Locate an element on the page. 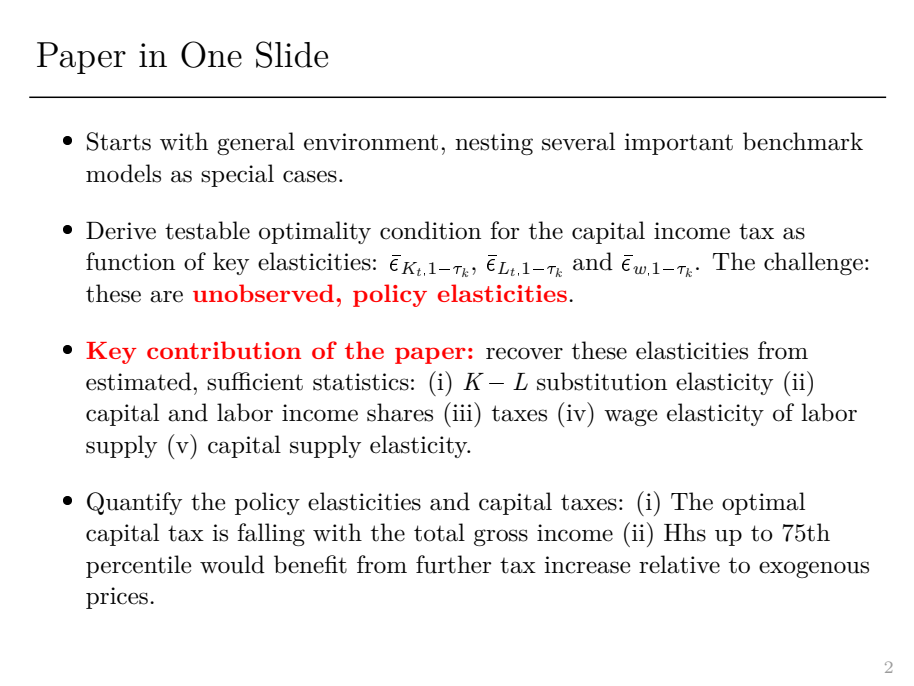 Image resolution: width=914 pixels, height=686 pixels. important is located at coordinates (678, 144).
